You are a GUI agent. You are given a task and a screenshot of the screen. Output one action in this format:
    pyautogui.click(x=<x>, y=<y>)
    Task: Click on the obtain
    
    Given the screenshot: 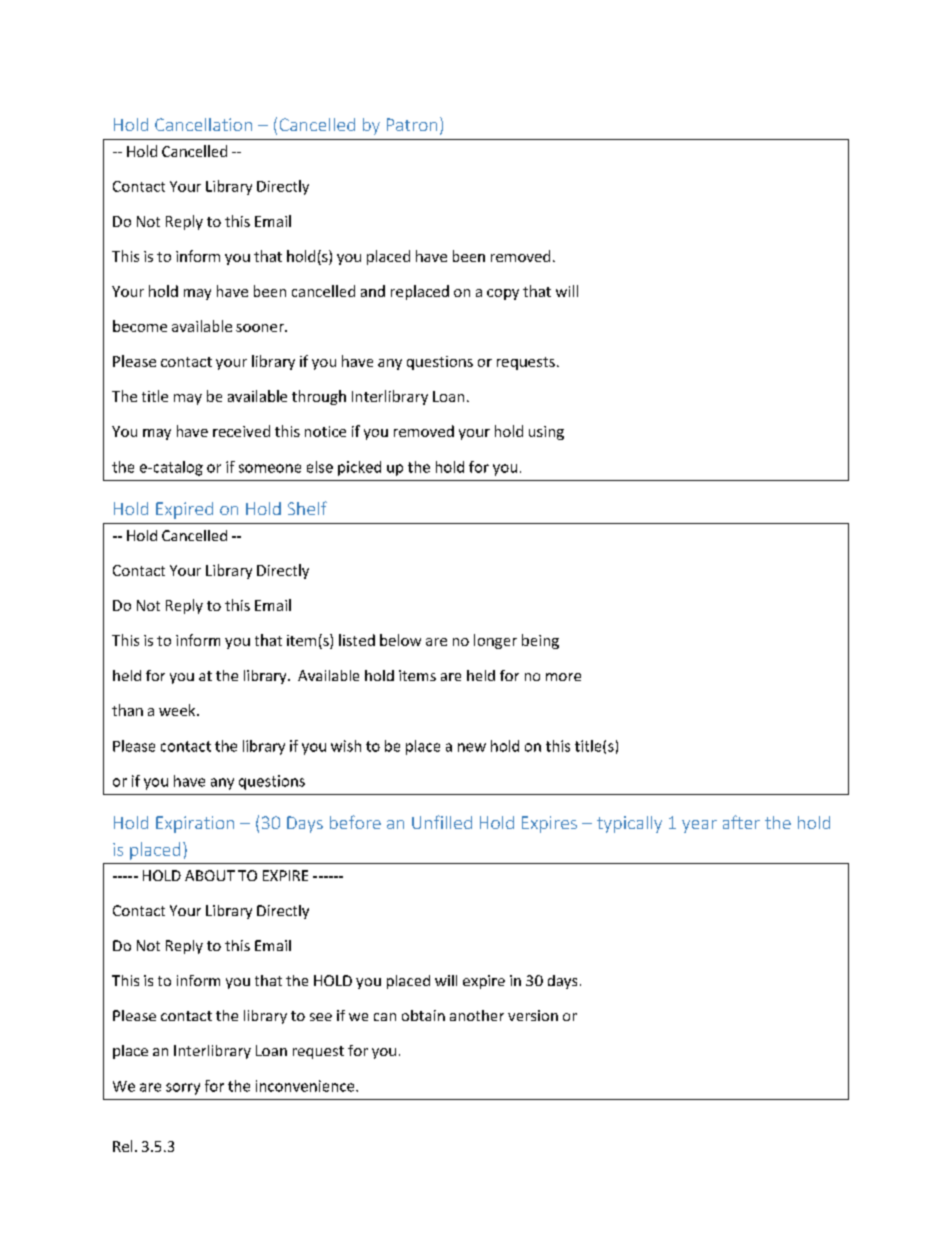 What is the action you would take?
    pyautogui.click(x=423, y=1015)
